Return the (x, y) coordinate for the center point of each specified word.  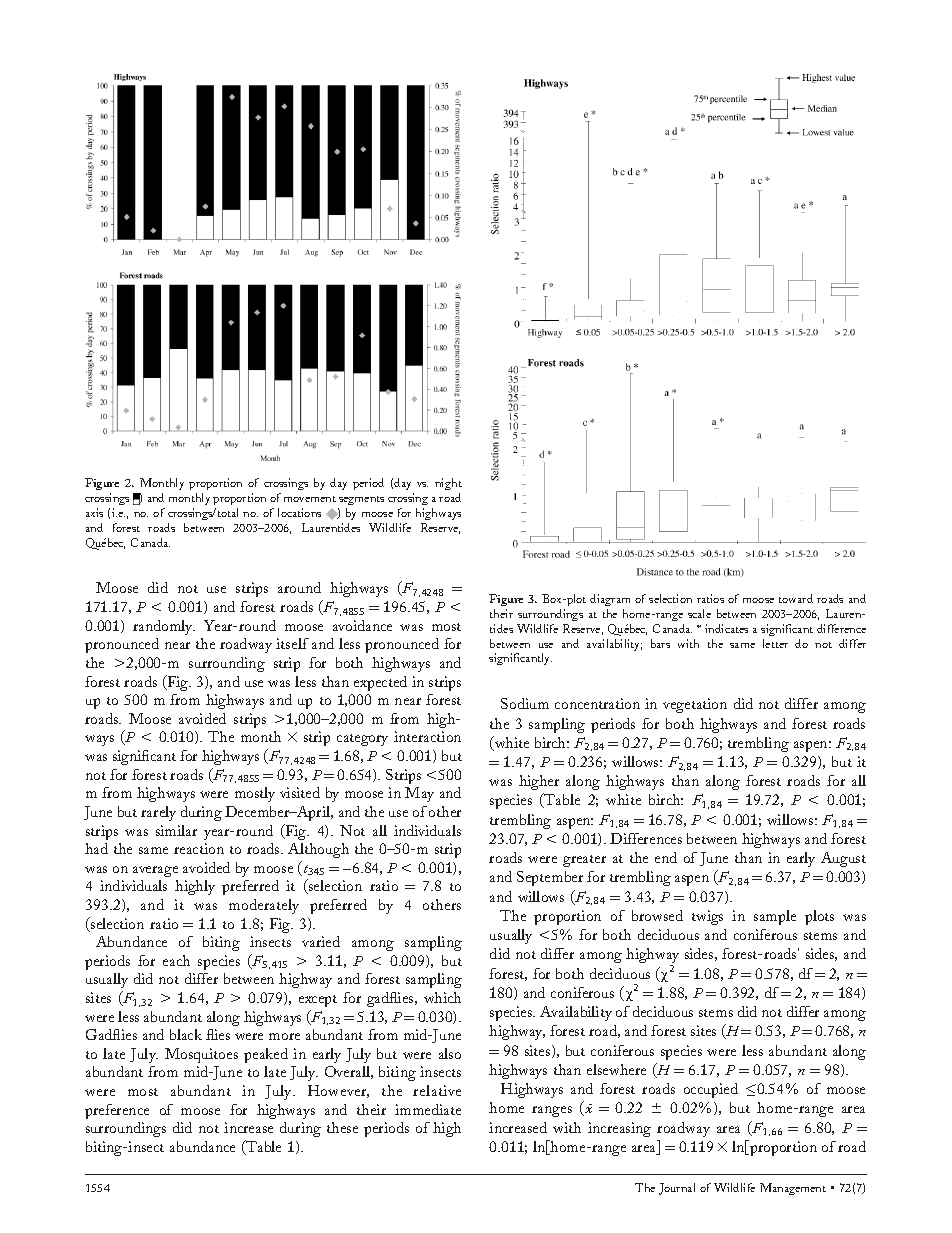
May (419, 794)
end (666, 857)
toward (796, 598)
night (448, 484)
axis (94, 512)
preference (117, 1111)
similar (176, 830)
